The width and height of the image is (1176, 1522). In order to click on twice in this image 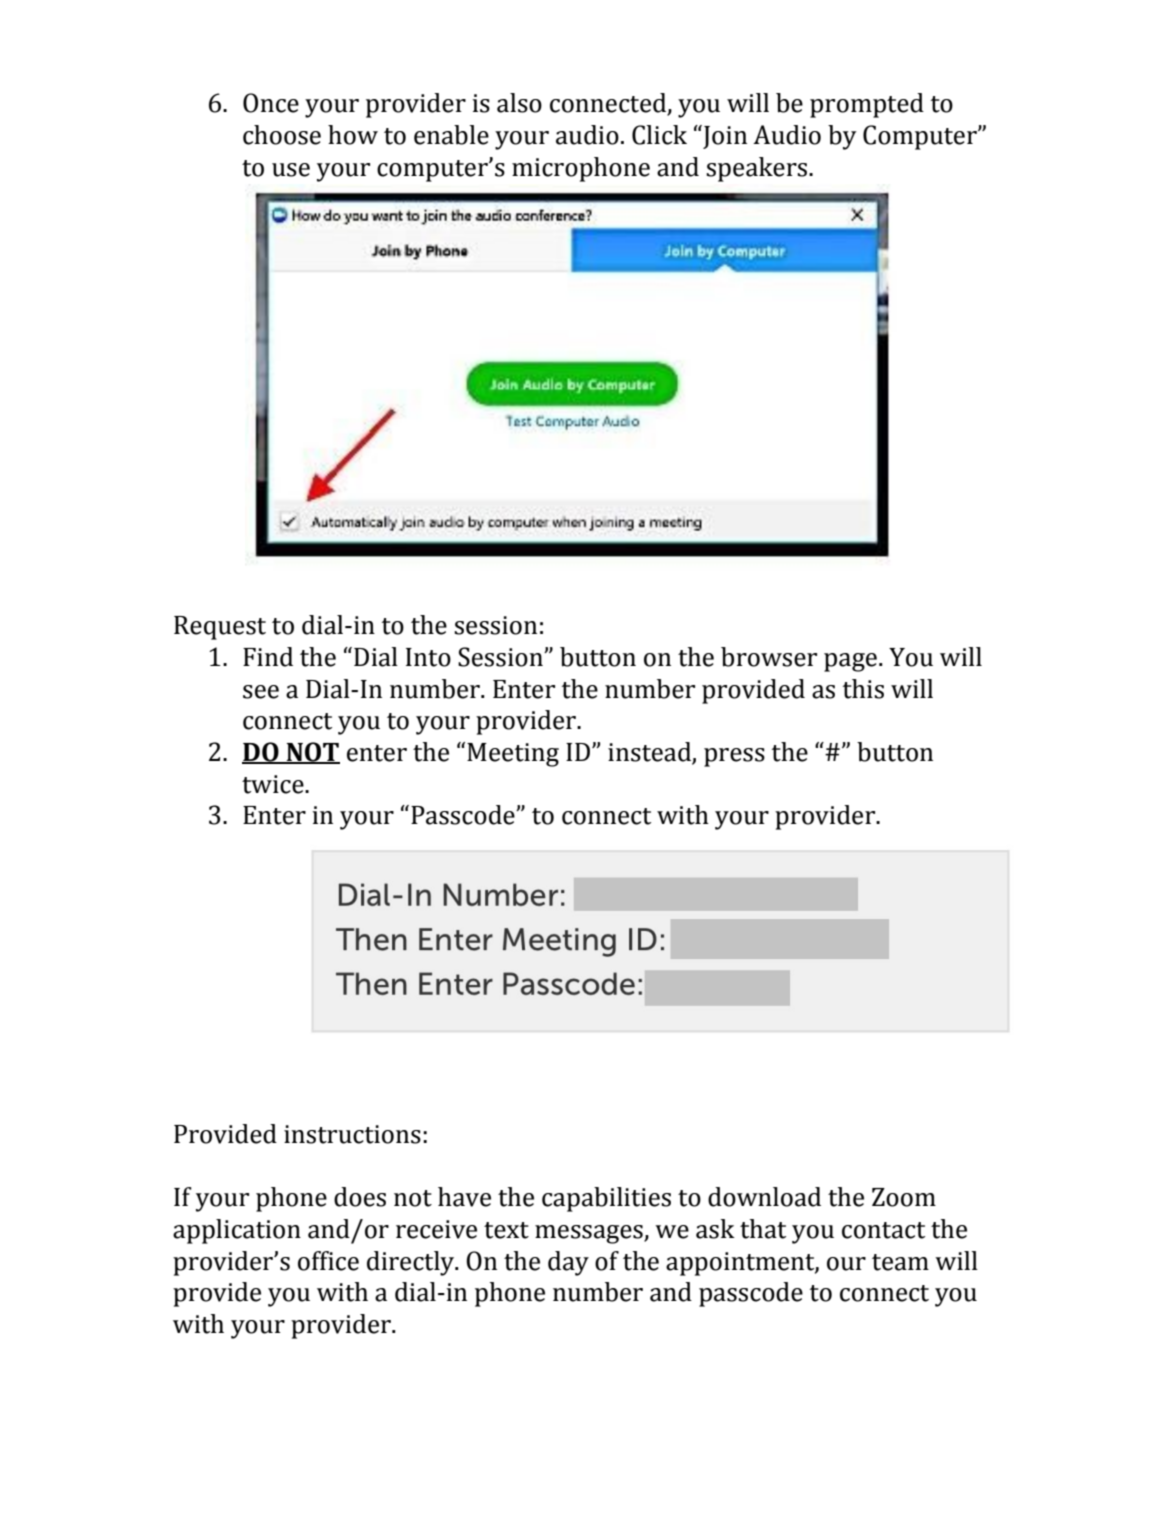, I will do `click(274, 784)`.
